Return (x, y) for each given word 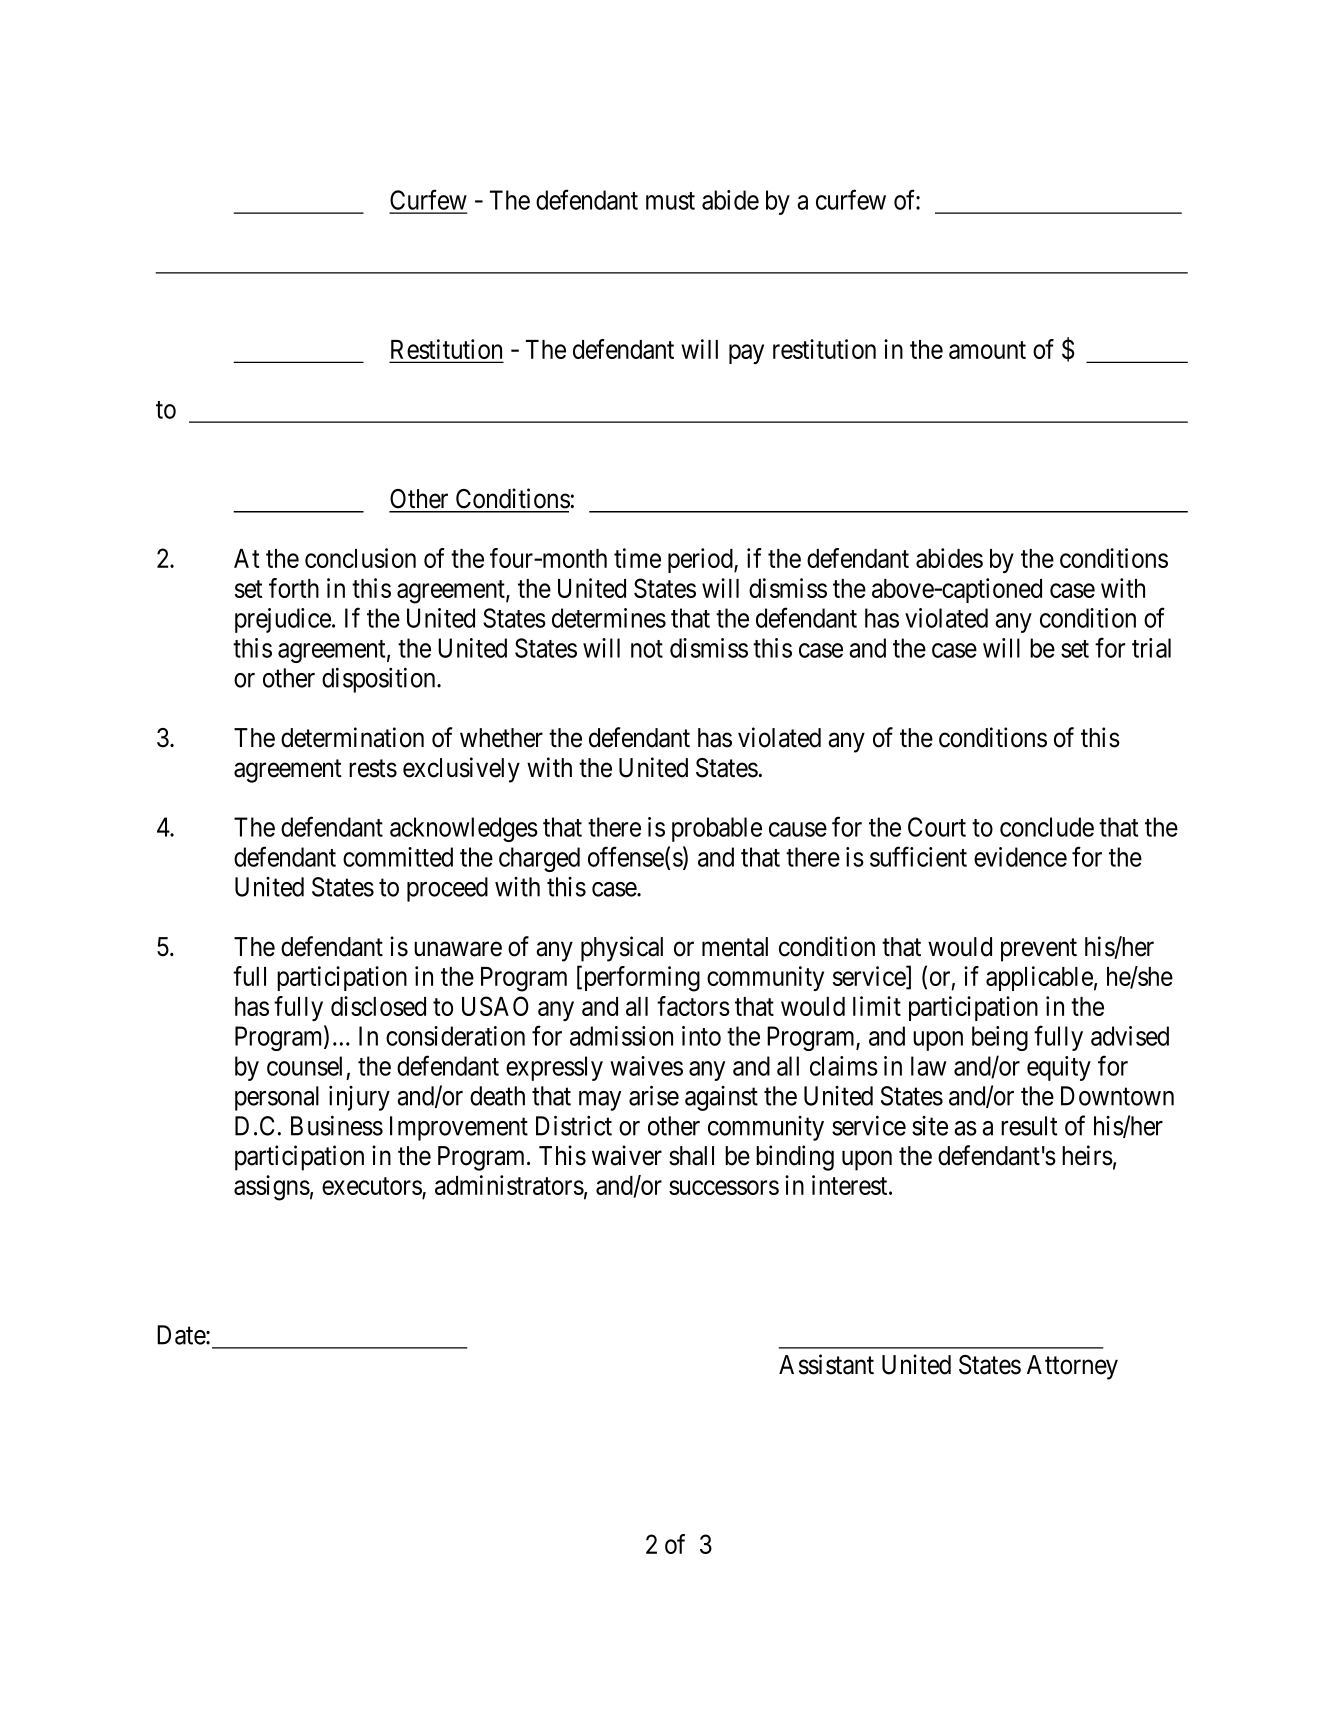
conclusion (360, 558)
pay (746, 354)
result (1029, 1126)
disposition (380, 680)
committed (398, 857)
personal (277, 1098)
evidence (1020, 857)
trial (1151, 648)
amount (987, 350)
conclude (1047, 827)
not (647, 649)
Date (182, 1335)
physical (622, 949)
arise (654, 1095)
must (670, 201)
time (637, 558)
